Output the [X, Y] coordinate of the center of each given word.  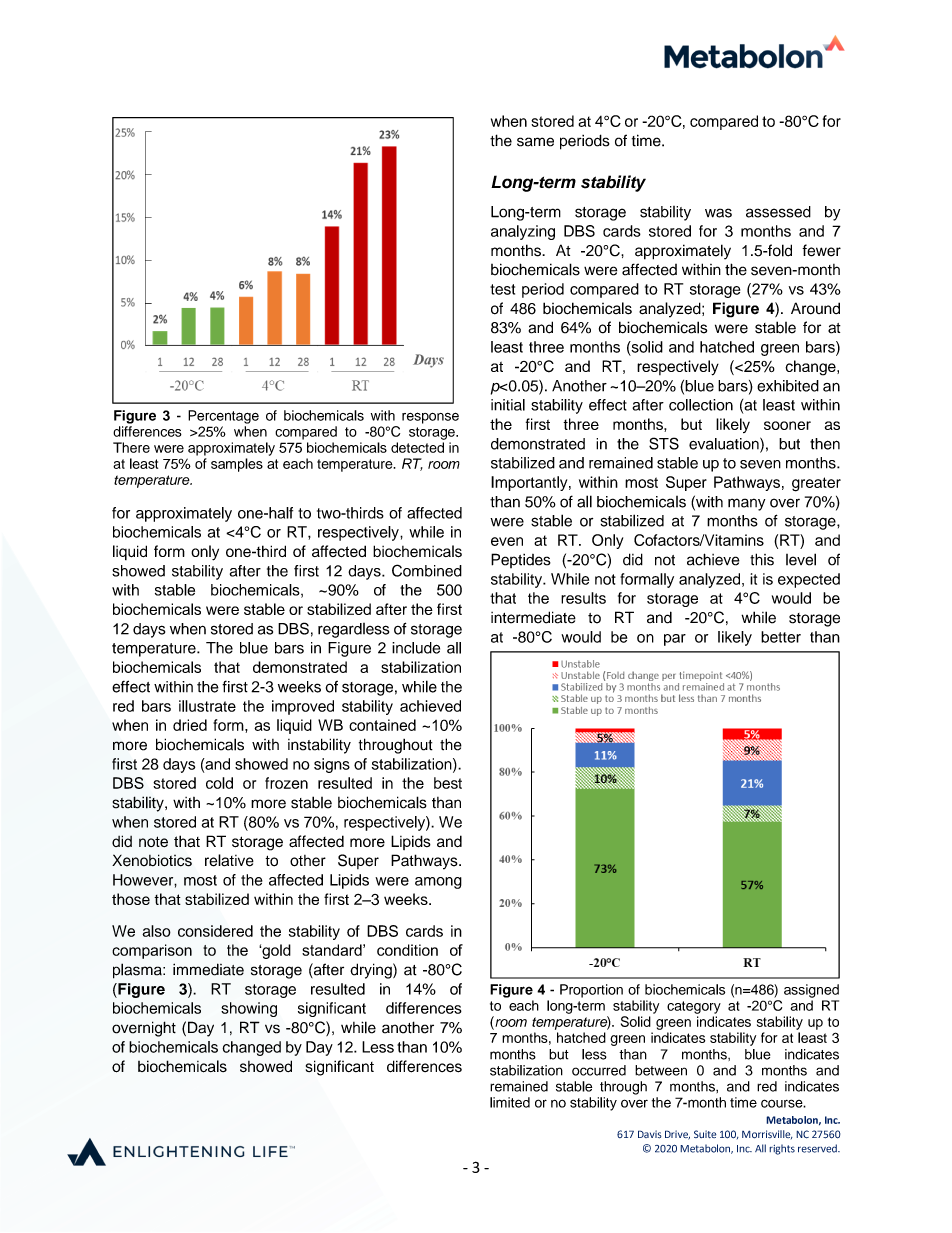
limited [510, 1102]
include [416, 648]
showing [249, 1009]
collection [701, 405]
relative [229, 860]
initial [508, 405]
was [718, 213]
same [535, 142]
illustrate [207, 706]
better [781, 637]
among [438, 883]
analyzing [523, 232]
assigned [811, 991]
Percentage [223, 417]
